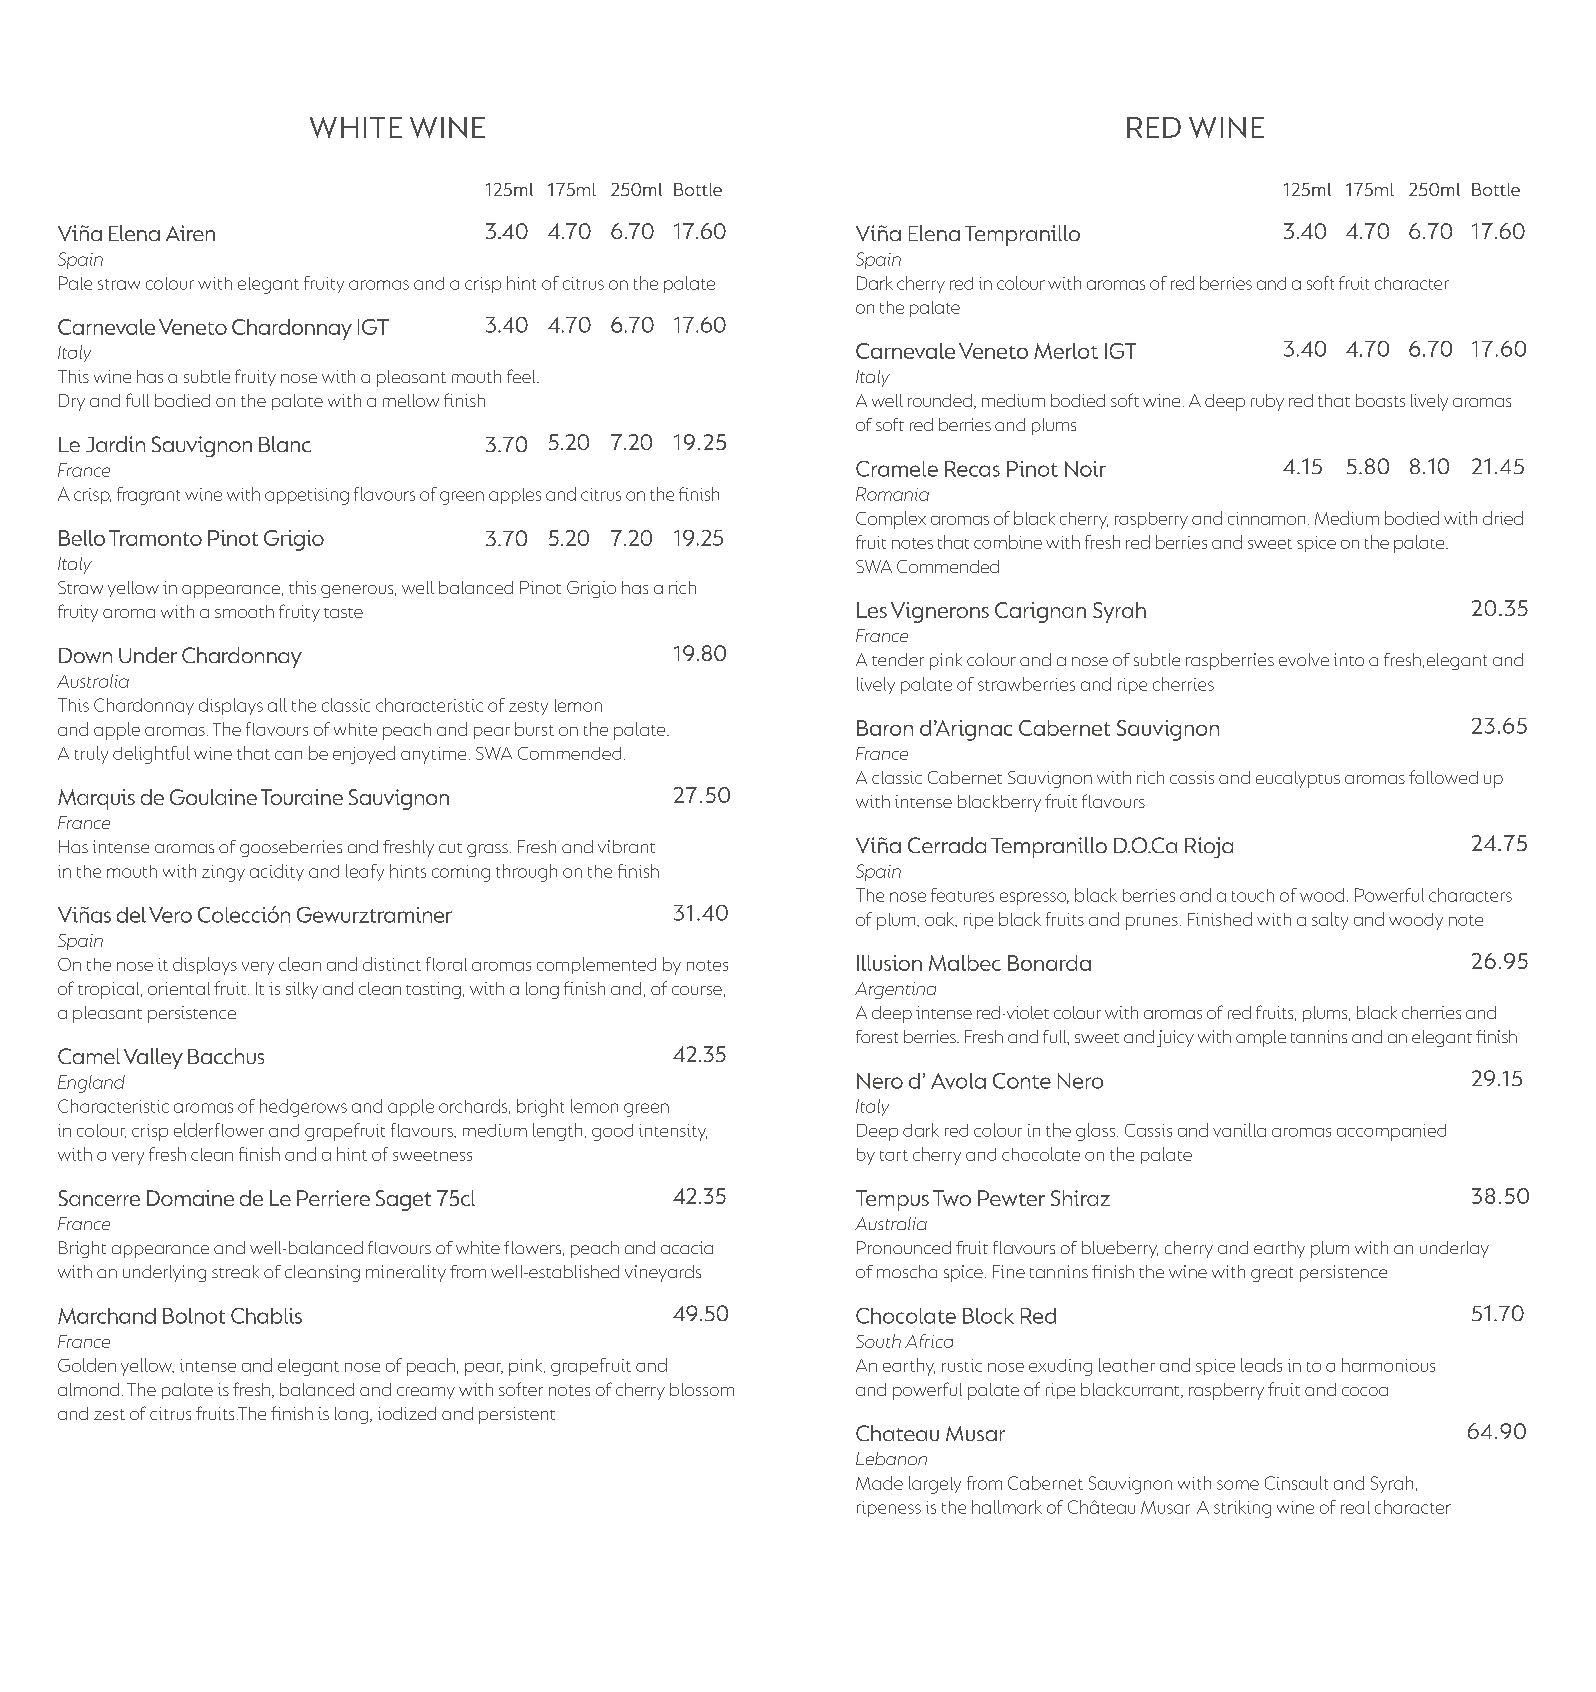 Image resolution: width=1596 pixels, height=1692 pixels. What do you see at coordinates (941, 919) in the screenshot?
I see `oak` at bounding box center [941, 919].
